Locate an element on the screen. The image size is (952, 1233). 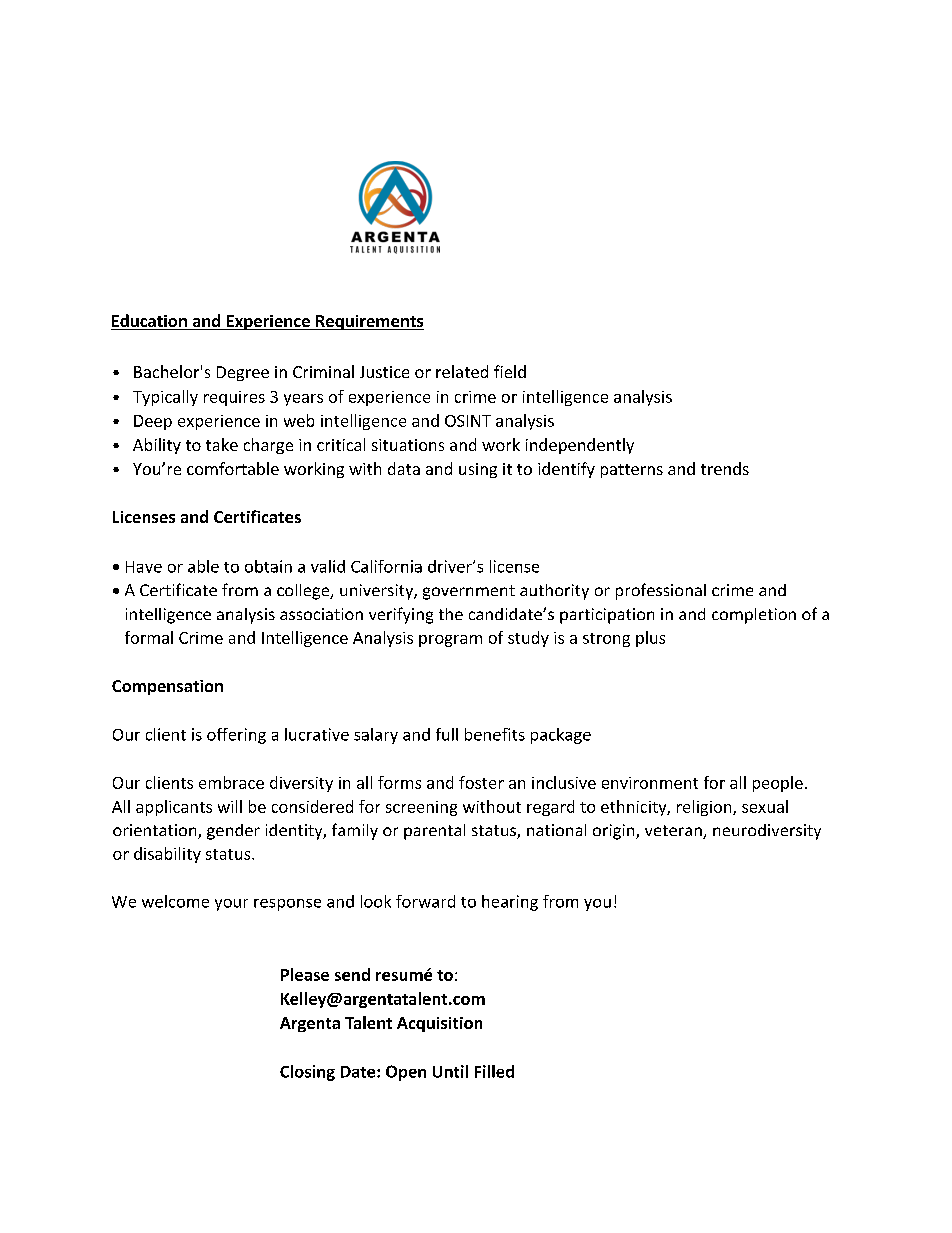
Filled is located at coordinates (494, 1071).
